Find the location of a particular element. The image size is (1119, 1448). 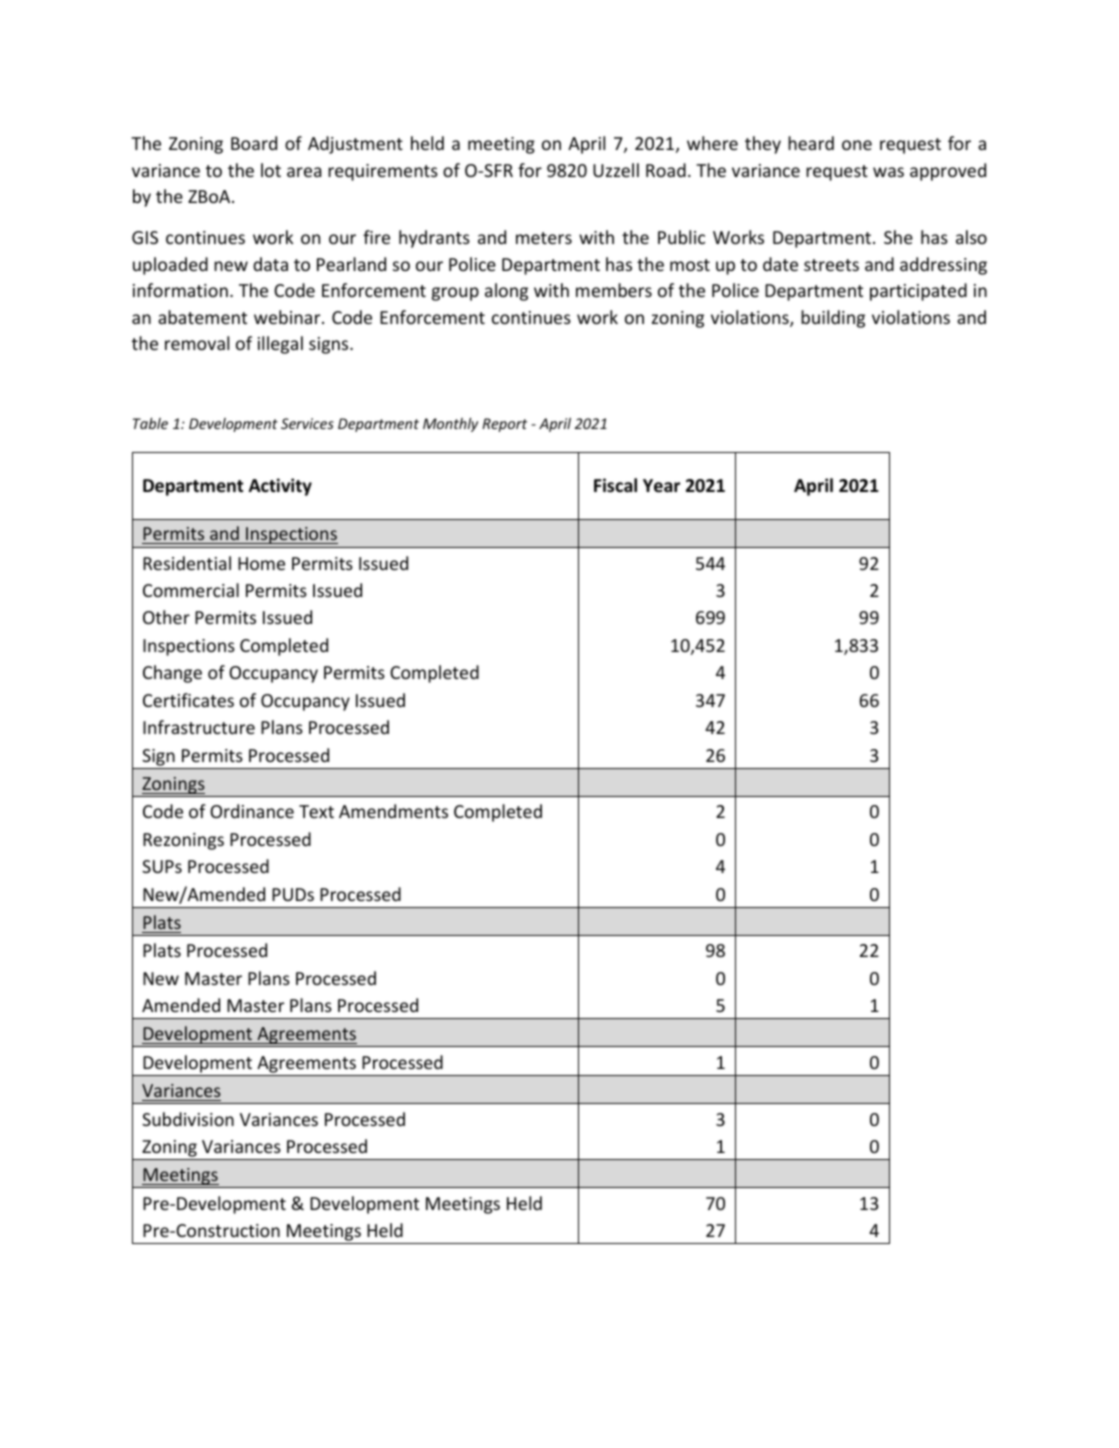

Road is located at coordinates (666, 170).
